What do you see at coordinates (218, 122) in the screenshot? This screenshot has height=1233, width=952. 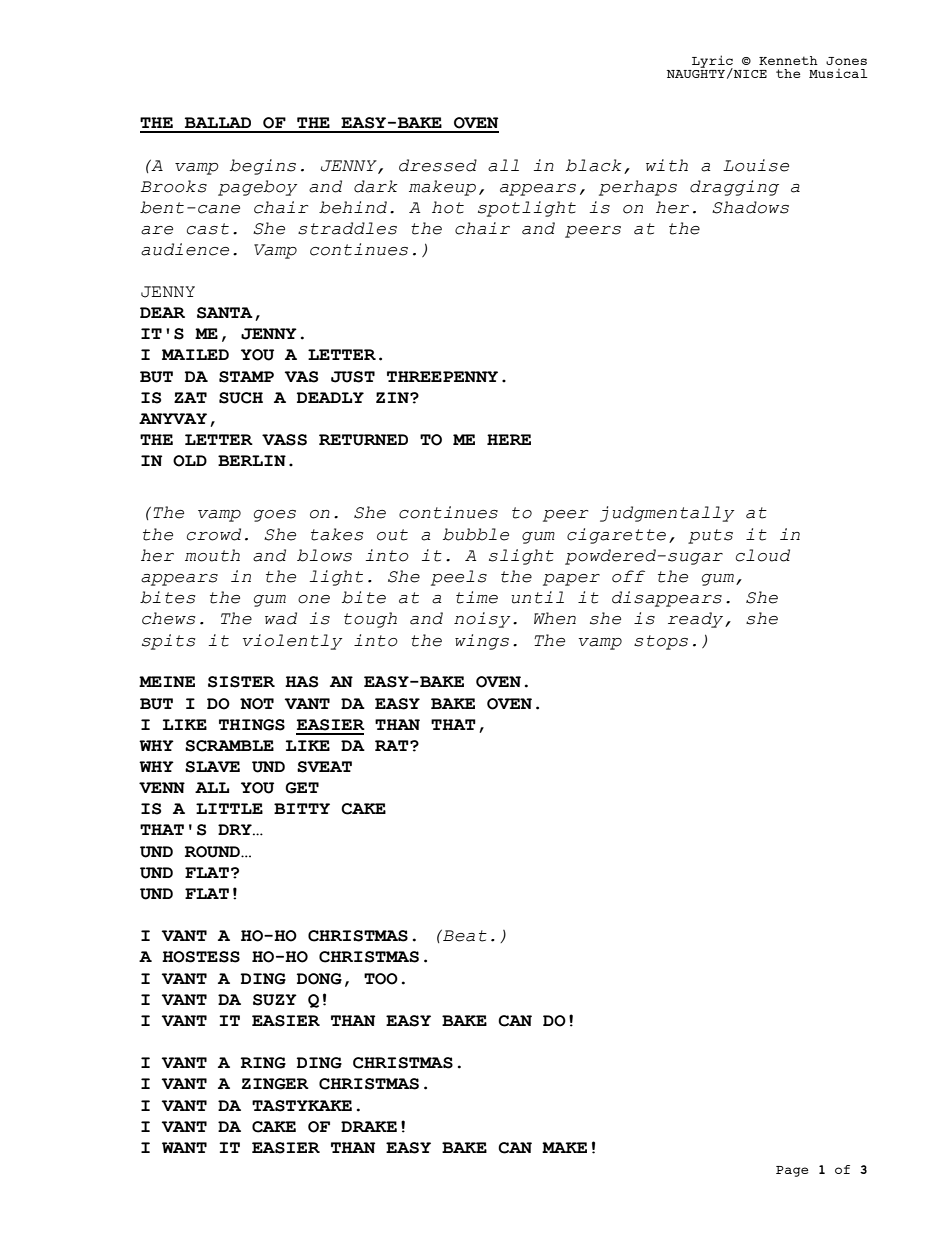 I see `BALLAD` at bounding box center [218, 122].
